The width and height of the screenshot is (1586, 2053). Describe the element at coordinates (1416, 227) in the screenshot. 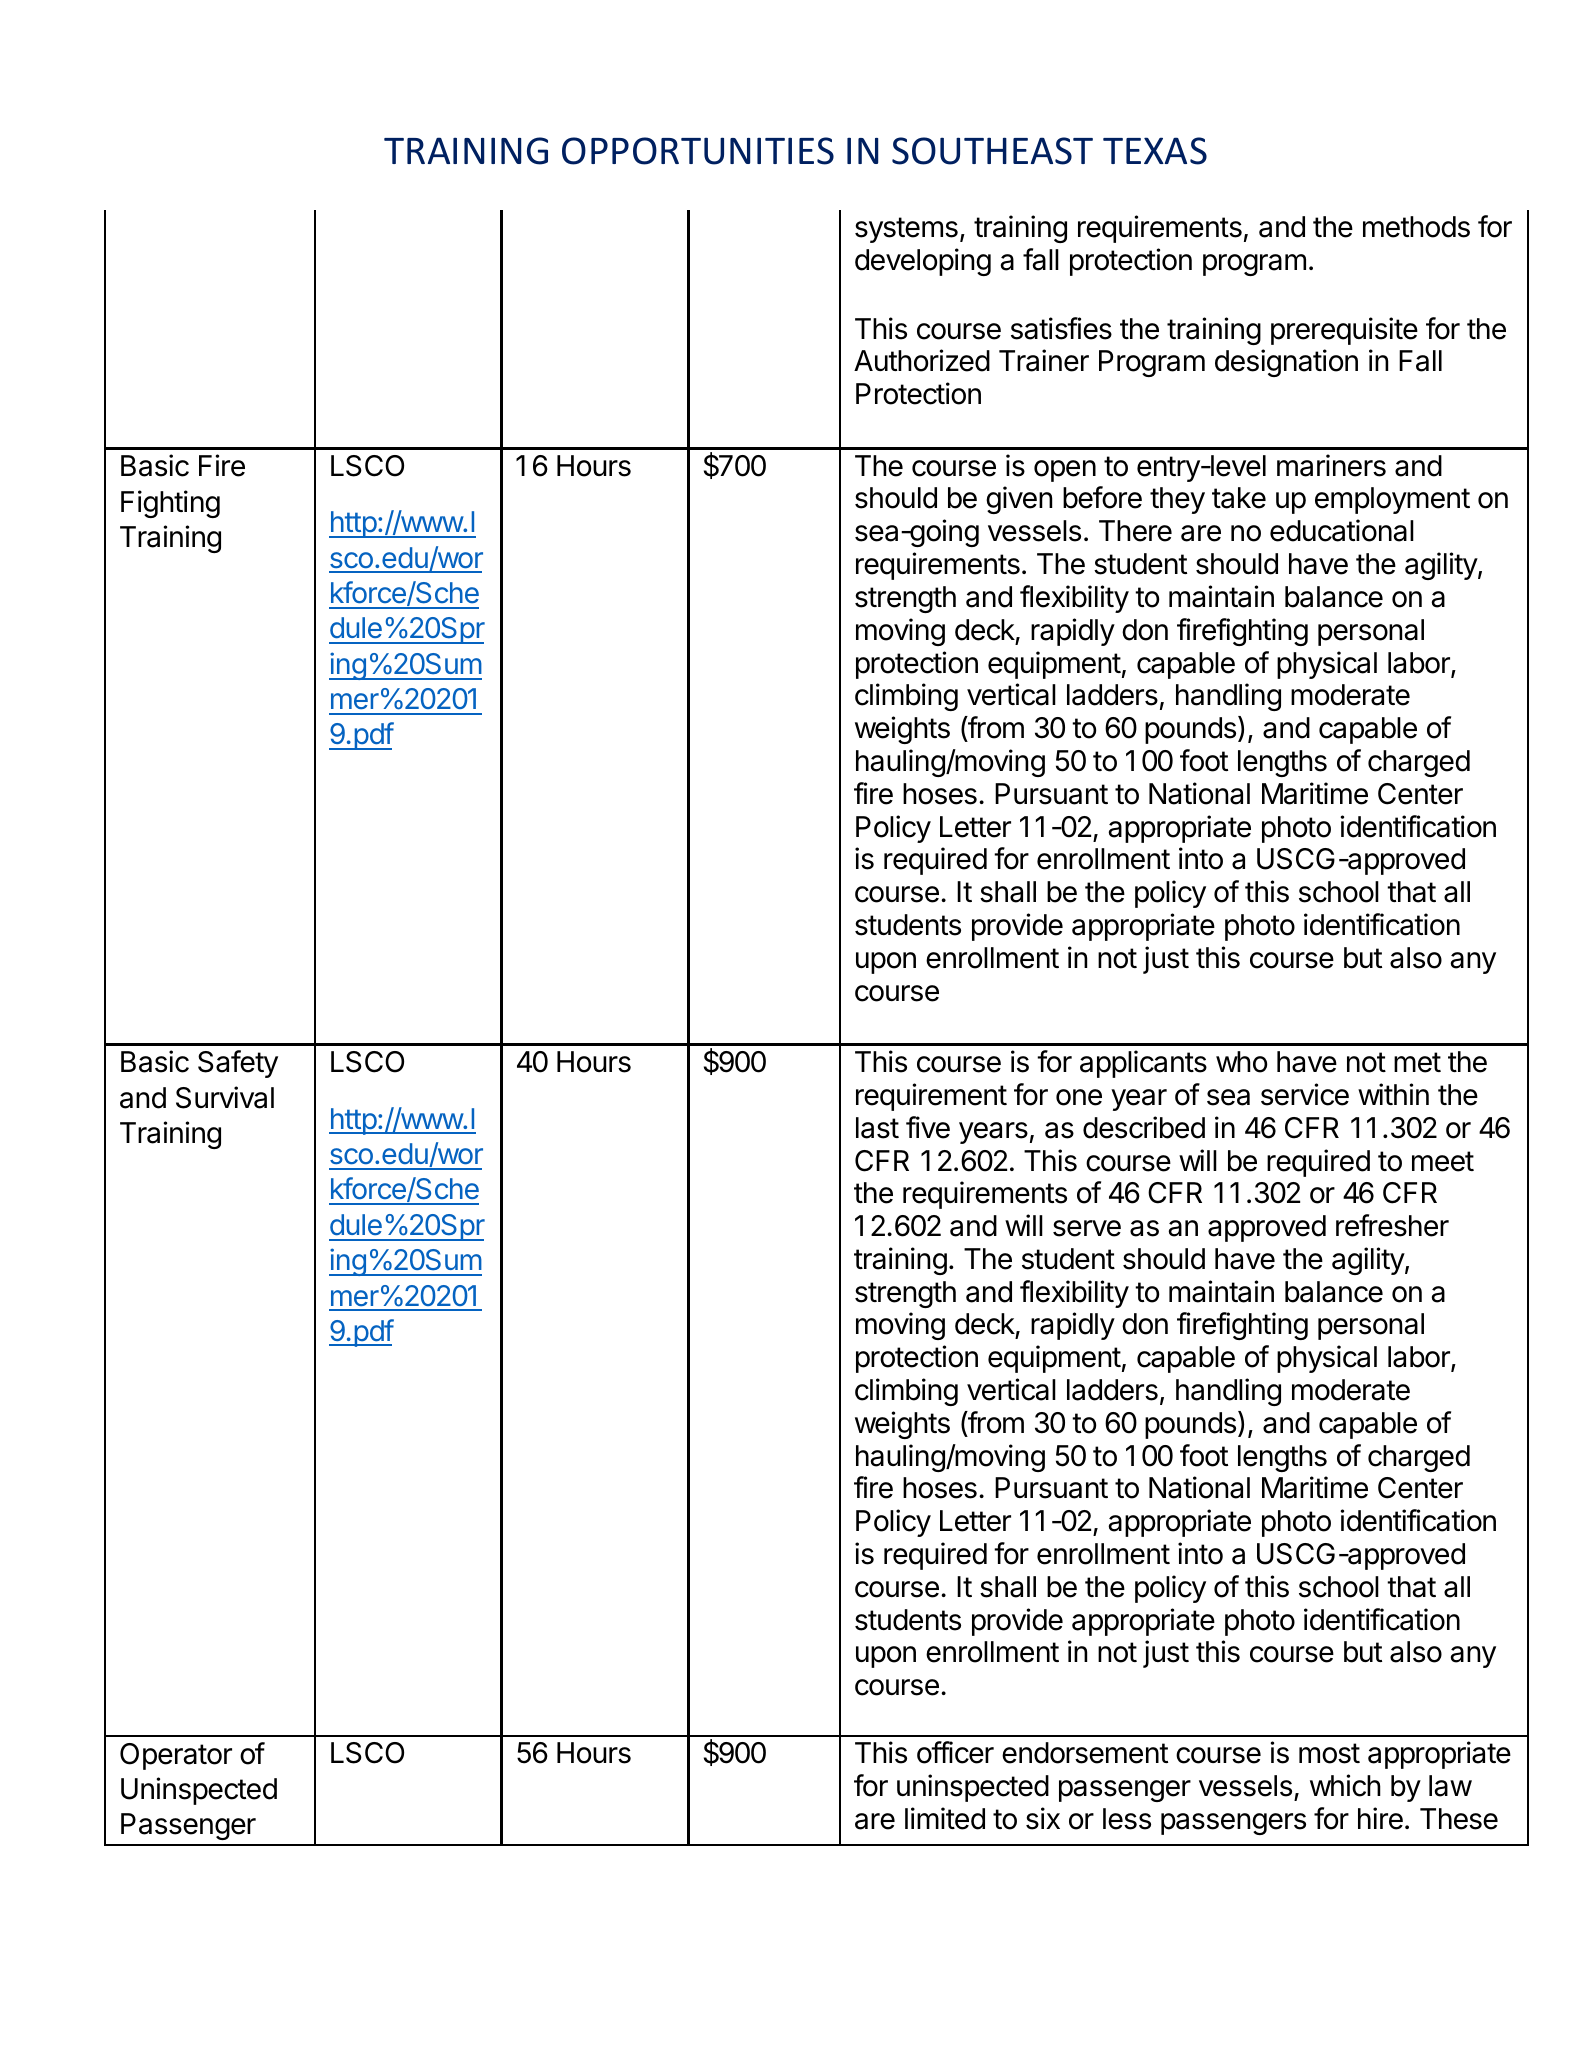

I see `methods` at that location.
